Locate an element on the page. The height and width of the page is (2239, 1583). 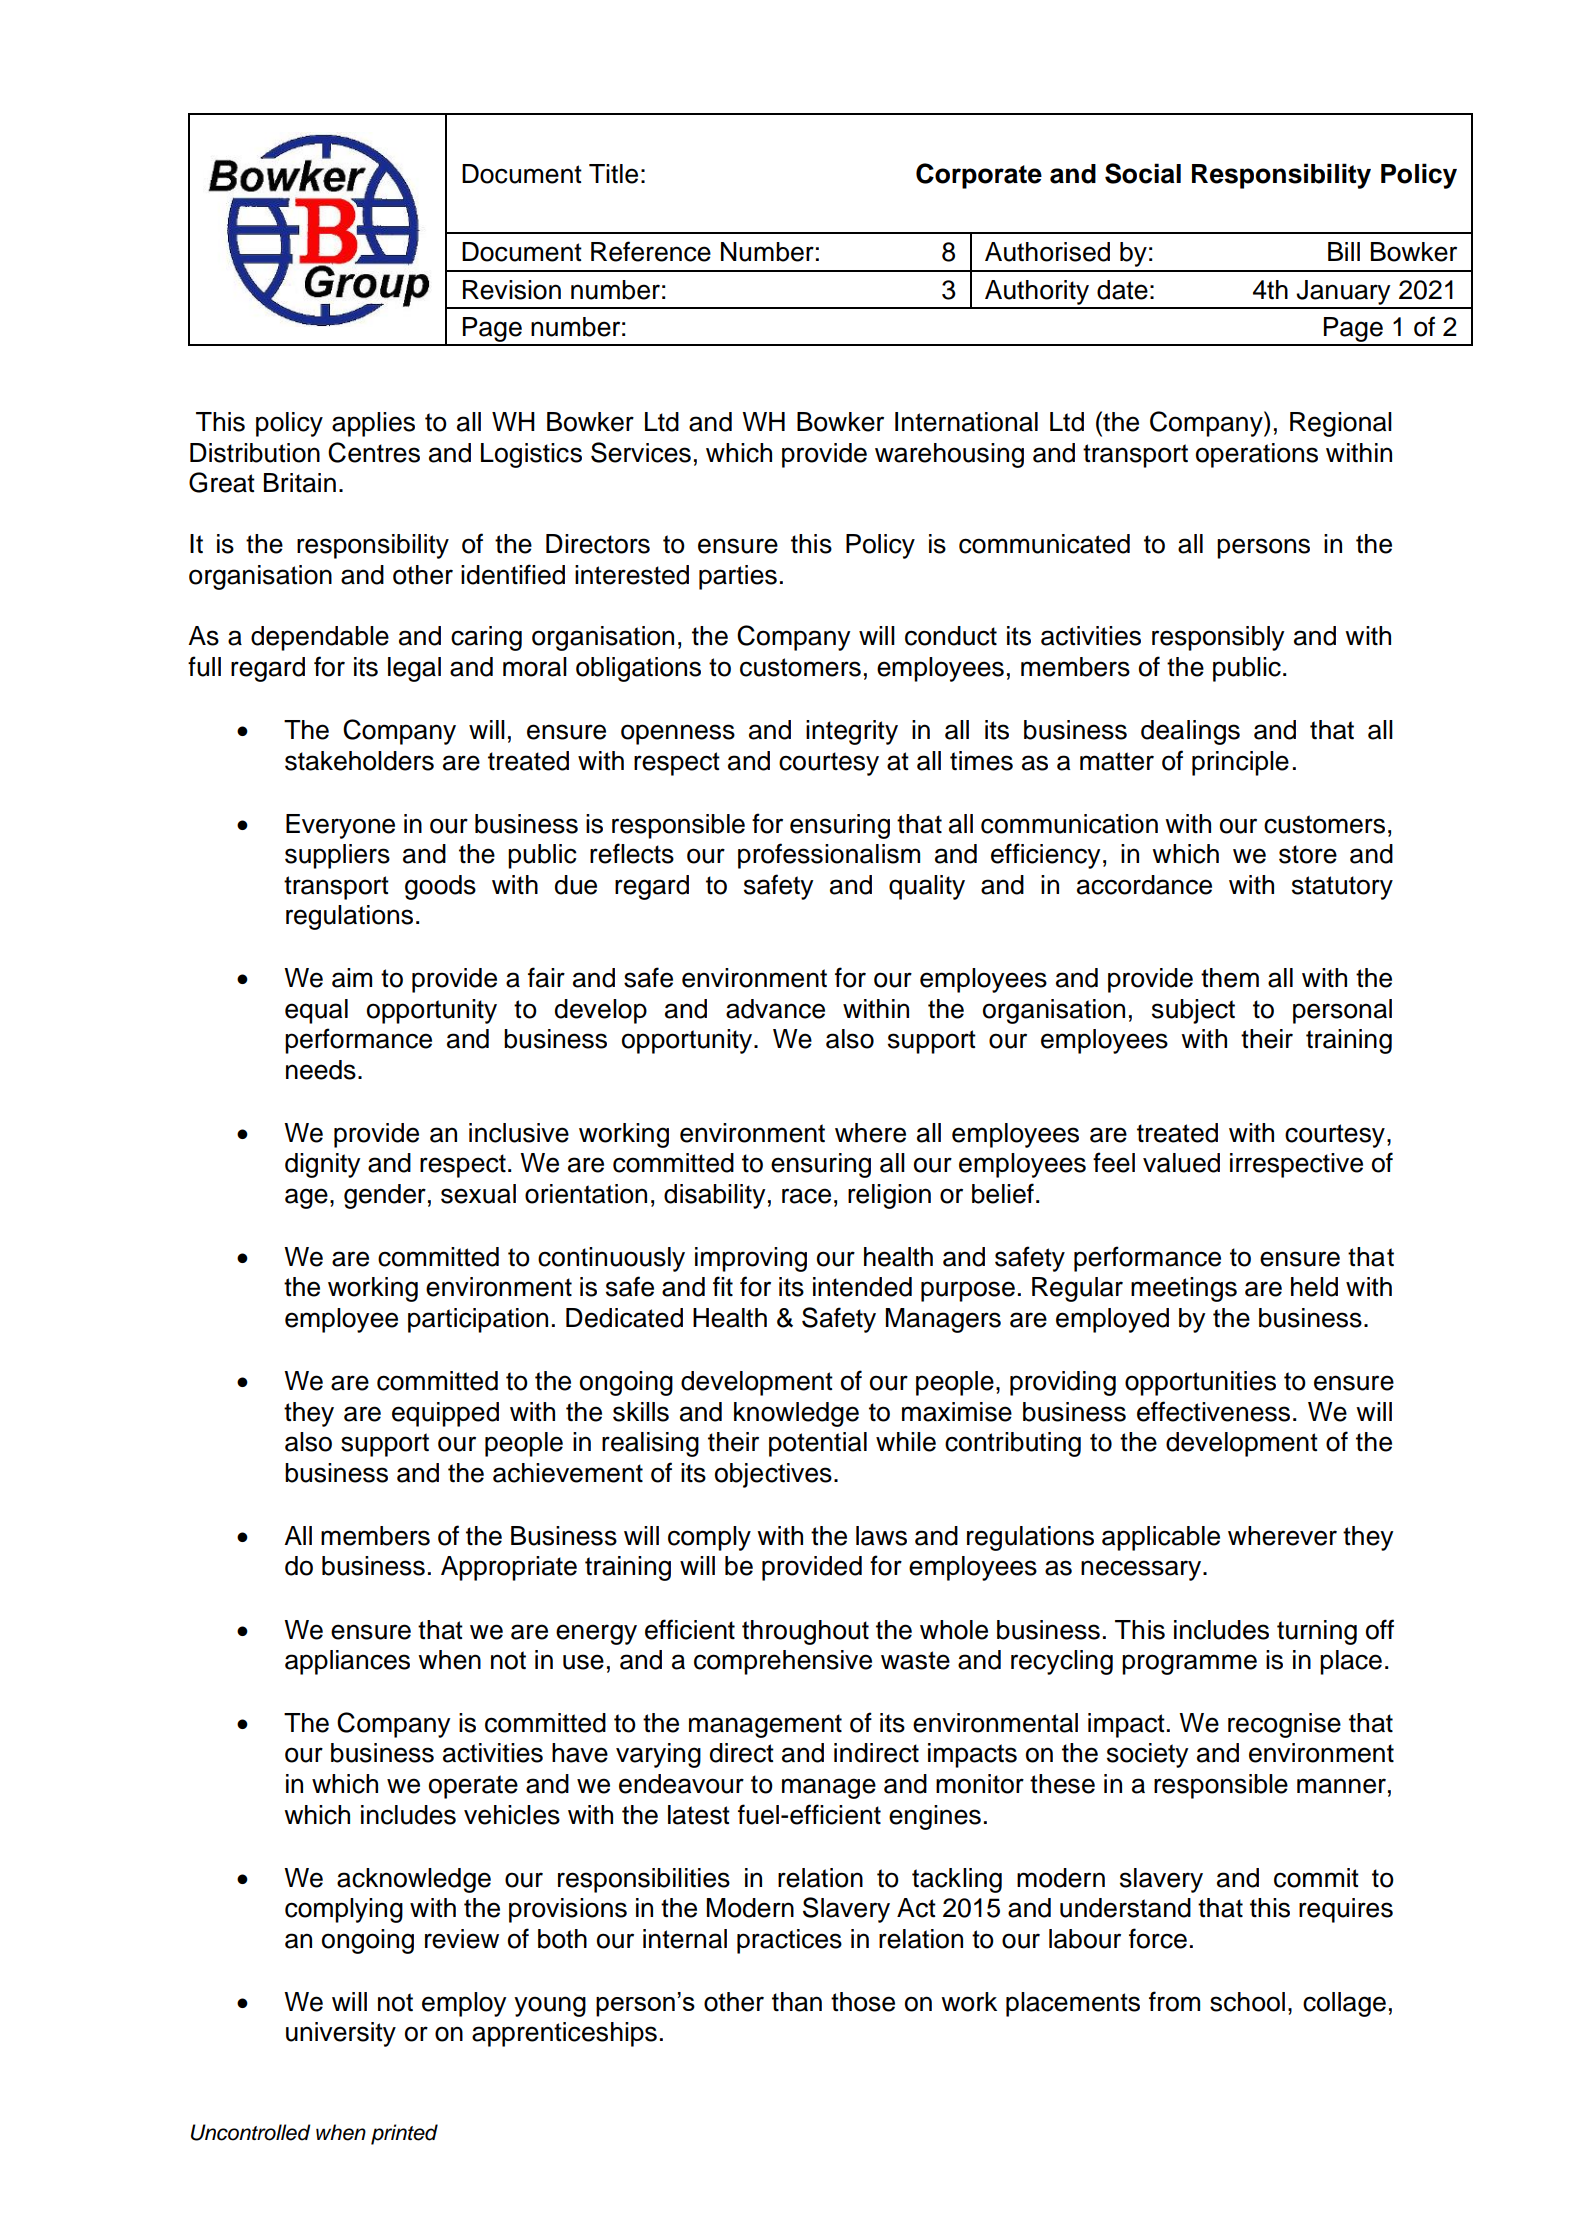
Bill is located at coordinates (1344, 251).
